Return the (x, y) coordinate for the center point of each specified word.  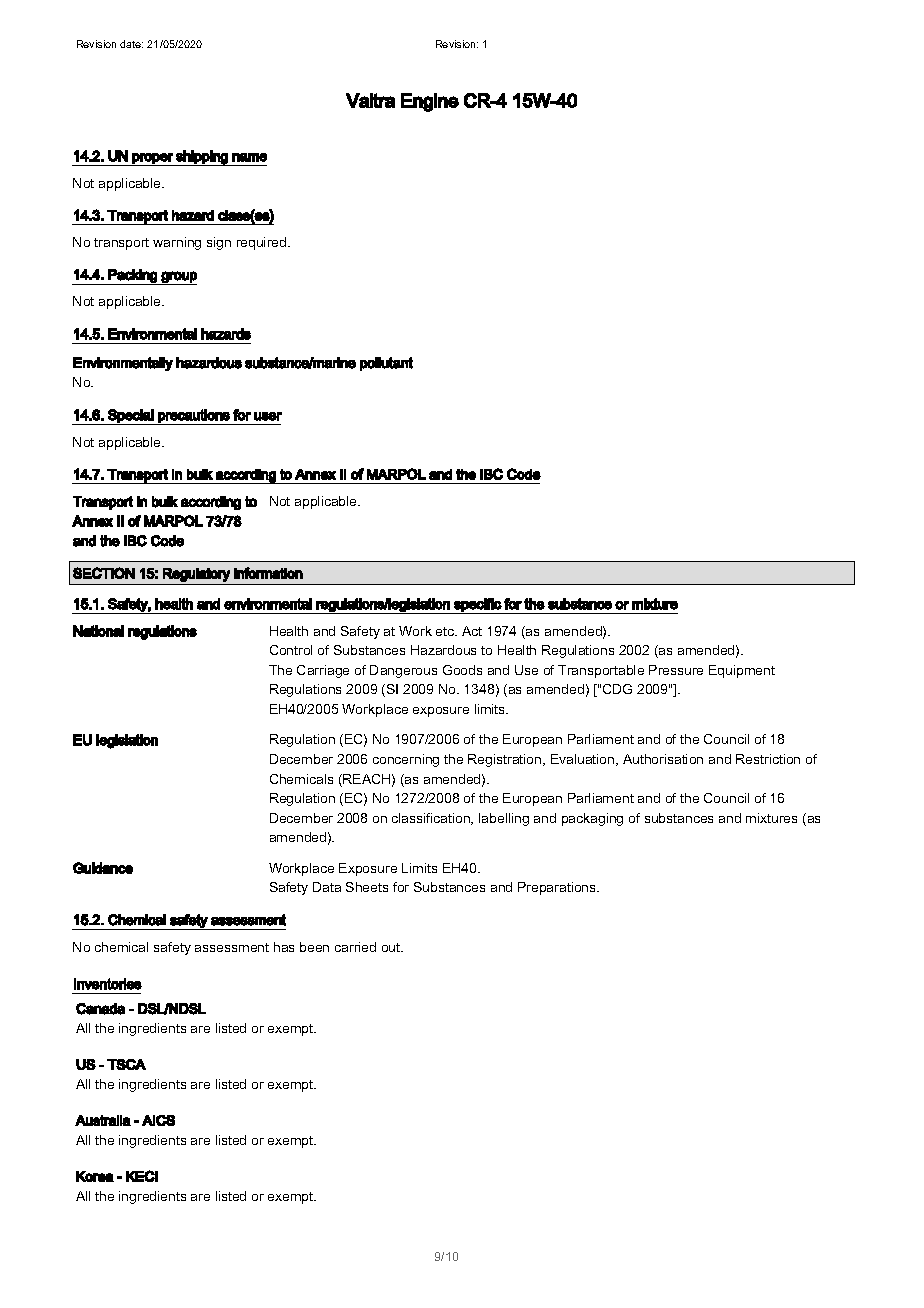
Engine (430, 102)
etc (446, 631)
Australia (103, 1120)
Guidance (103, 868)
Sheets (367, 887)
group (178, 278)
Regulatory (196, 575)
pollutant (386, 364)
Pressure (676, 670)
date (131, 44)
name (249, 157)
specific (477, 606)
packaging (592, 819)
